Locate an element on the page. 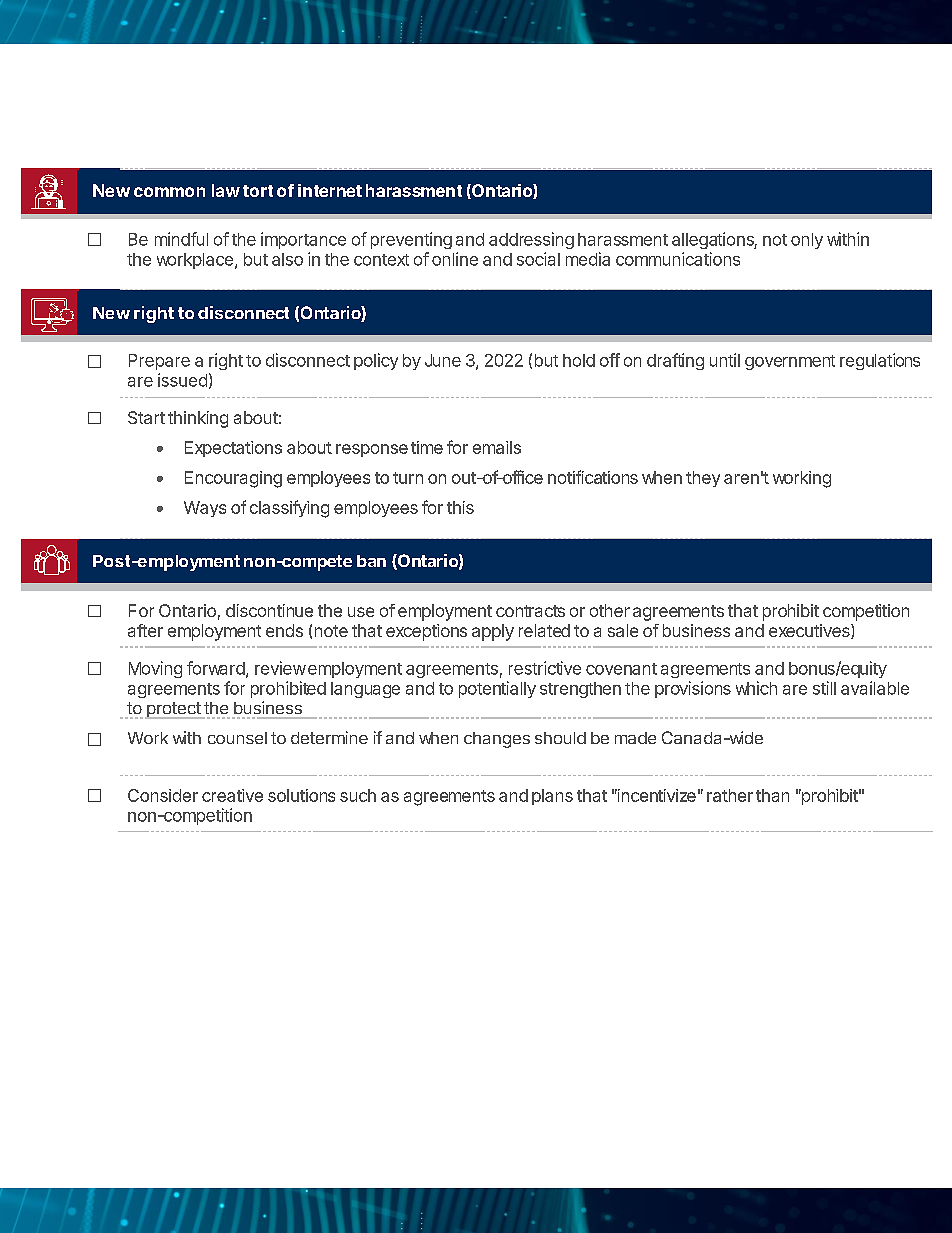  law is located at coordinates (226, 190).
